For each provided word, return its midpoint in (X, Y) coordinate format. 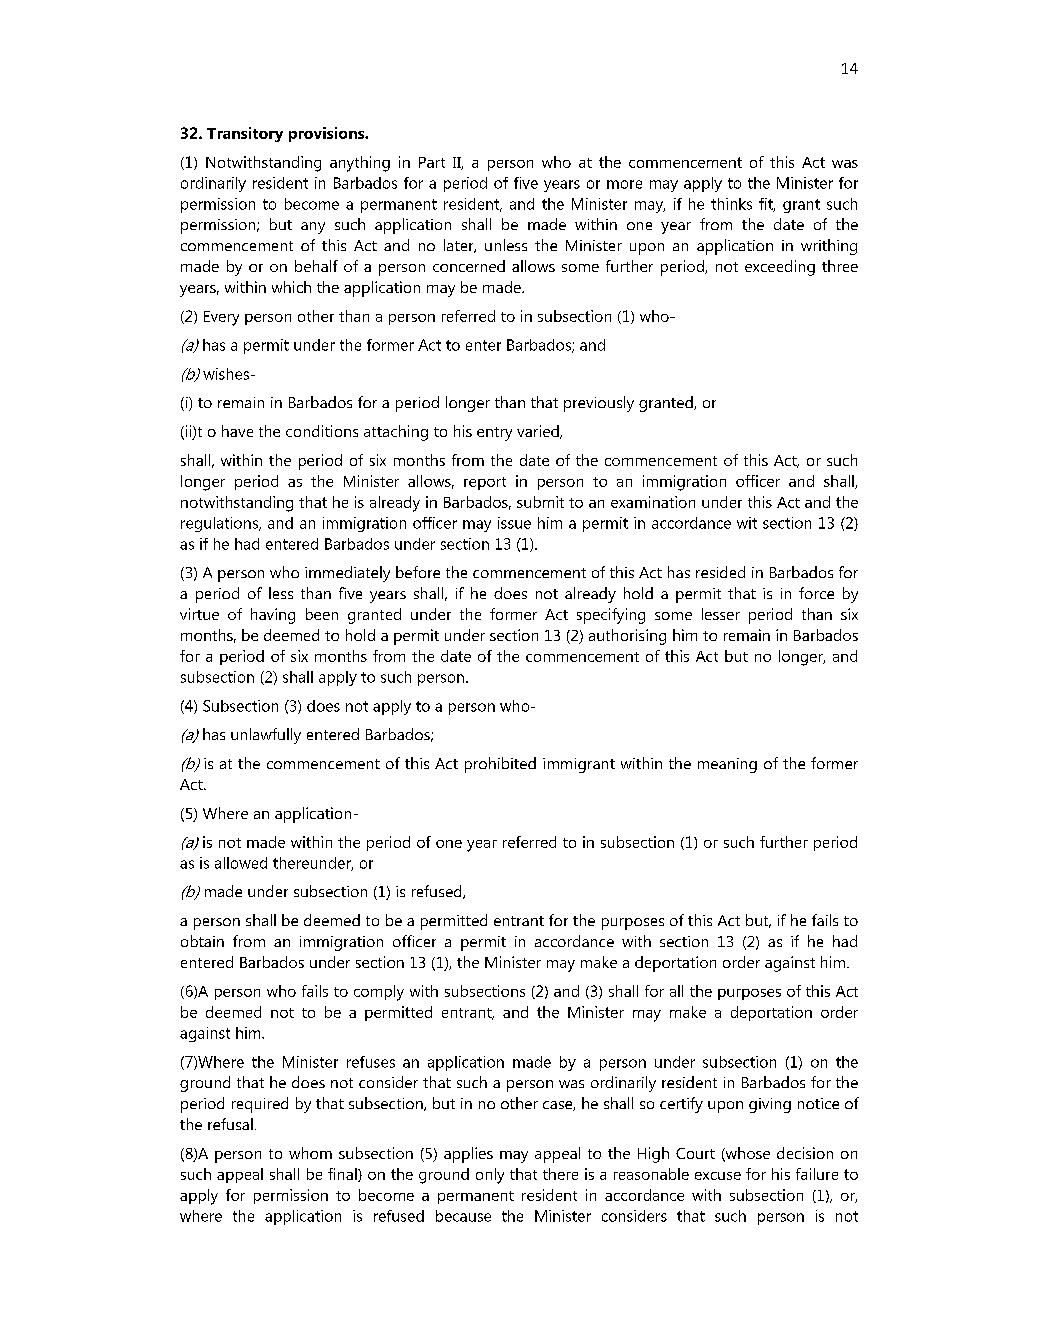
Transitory (245, 134)
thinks (731, 204)
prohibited (500, 765)
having (273, 616)
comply (379, 993)
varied (539, 432)
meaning (727, 765)
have (237, 431)
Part (432, 162)
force (816, 593)
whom (310, 1153)
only (490, 1176)
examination (653, 502)
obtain (202, 941)
